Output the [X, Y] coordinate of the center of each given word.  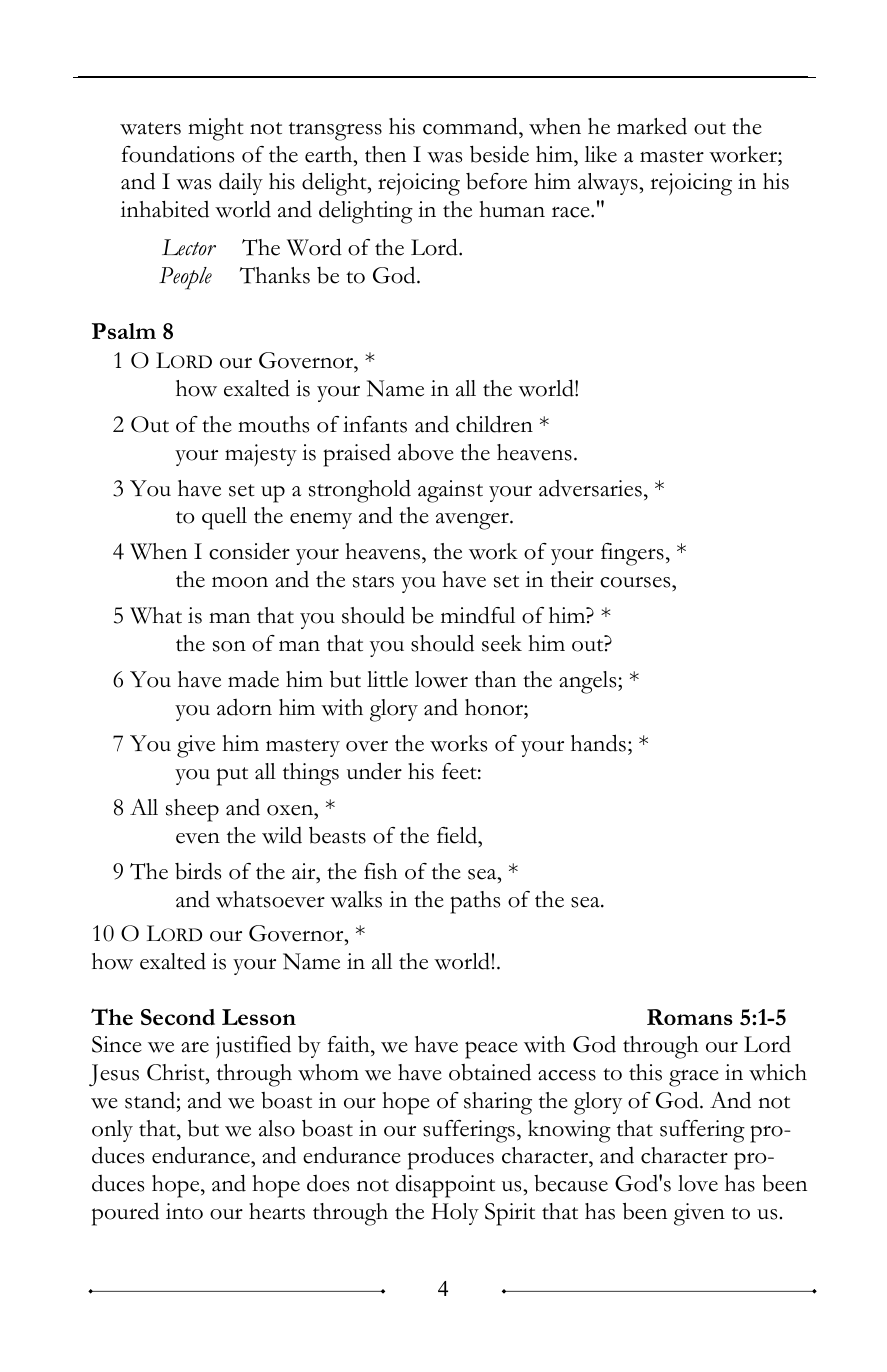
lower [441, 679]
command [471, 126]
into [184, 1211]
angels [589, 682]
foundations [178, 154]
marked [652, 126]
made [253, 679]
